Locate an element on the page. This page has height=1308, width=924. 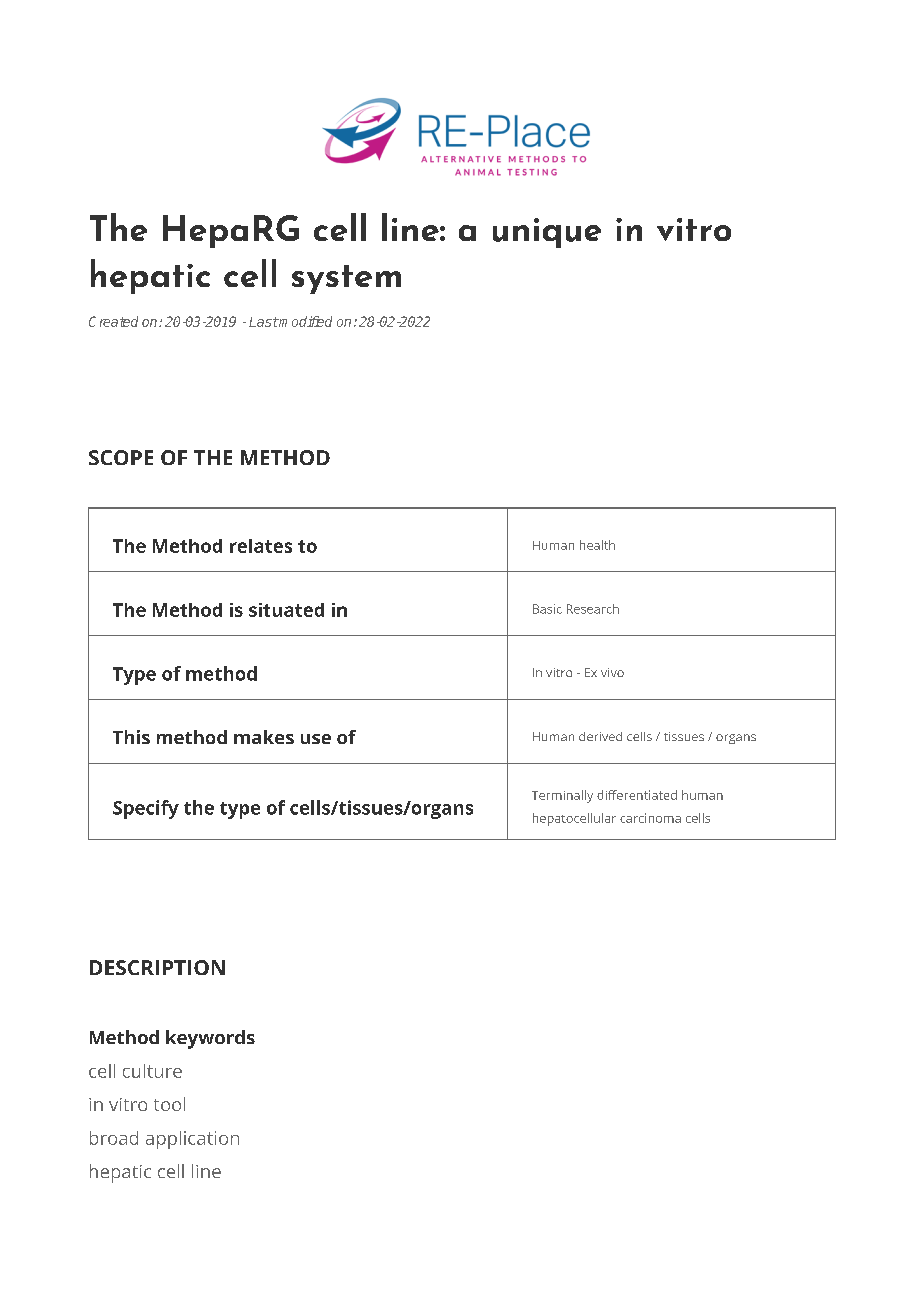
health is located at coordinates (597, 545).
